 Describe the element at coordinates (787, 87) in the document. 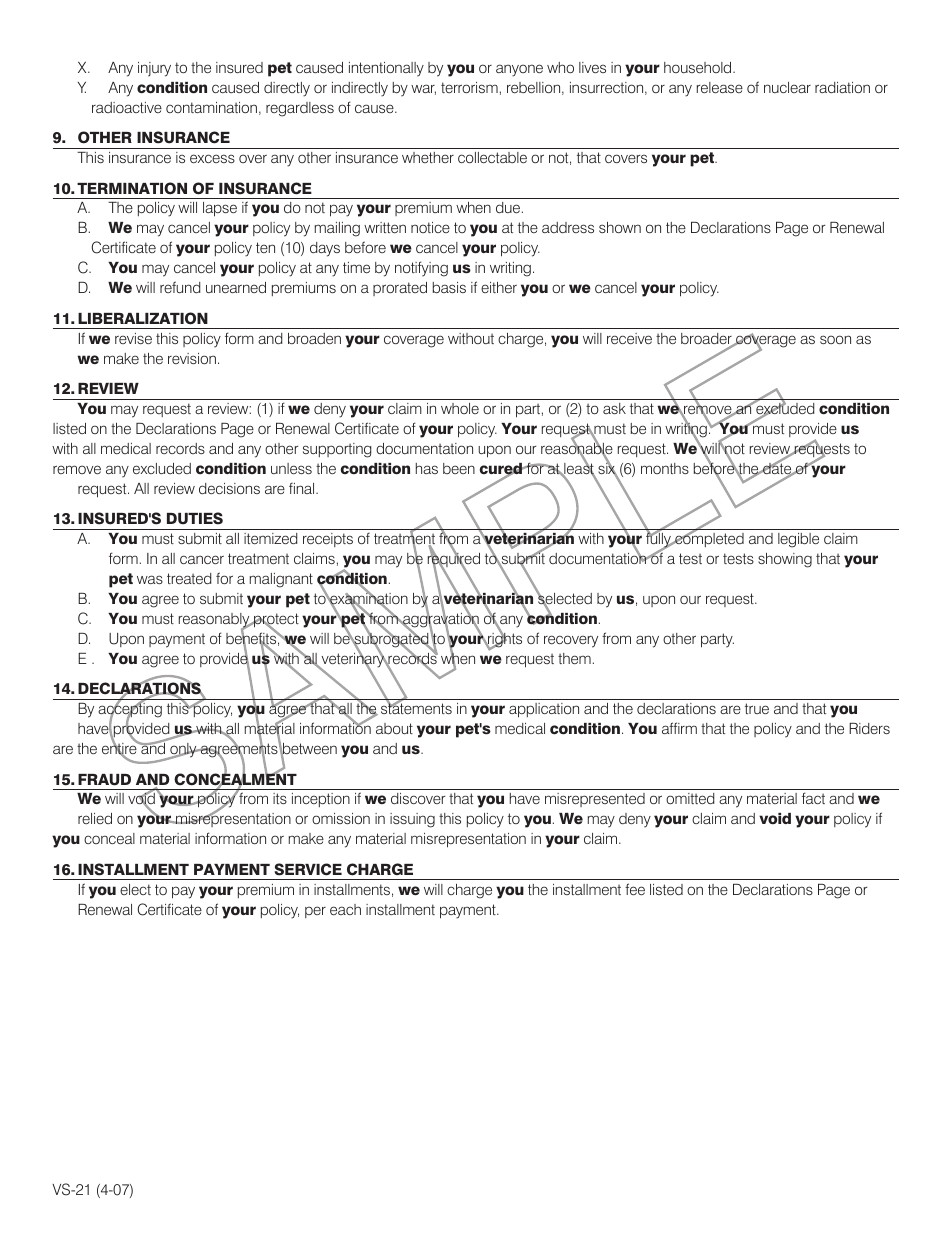

I see `nuclear` at that location.
